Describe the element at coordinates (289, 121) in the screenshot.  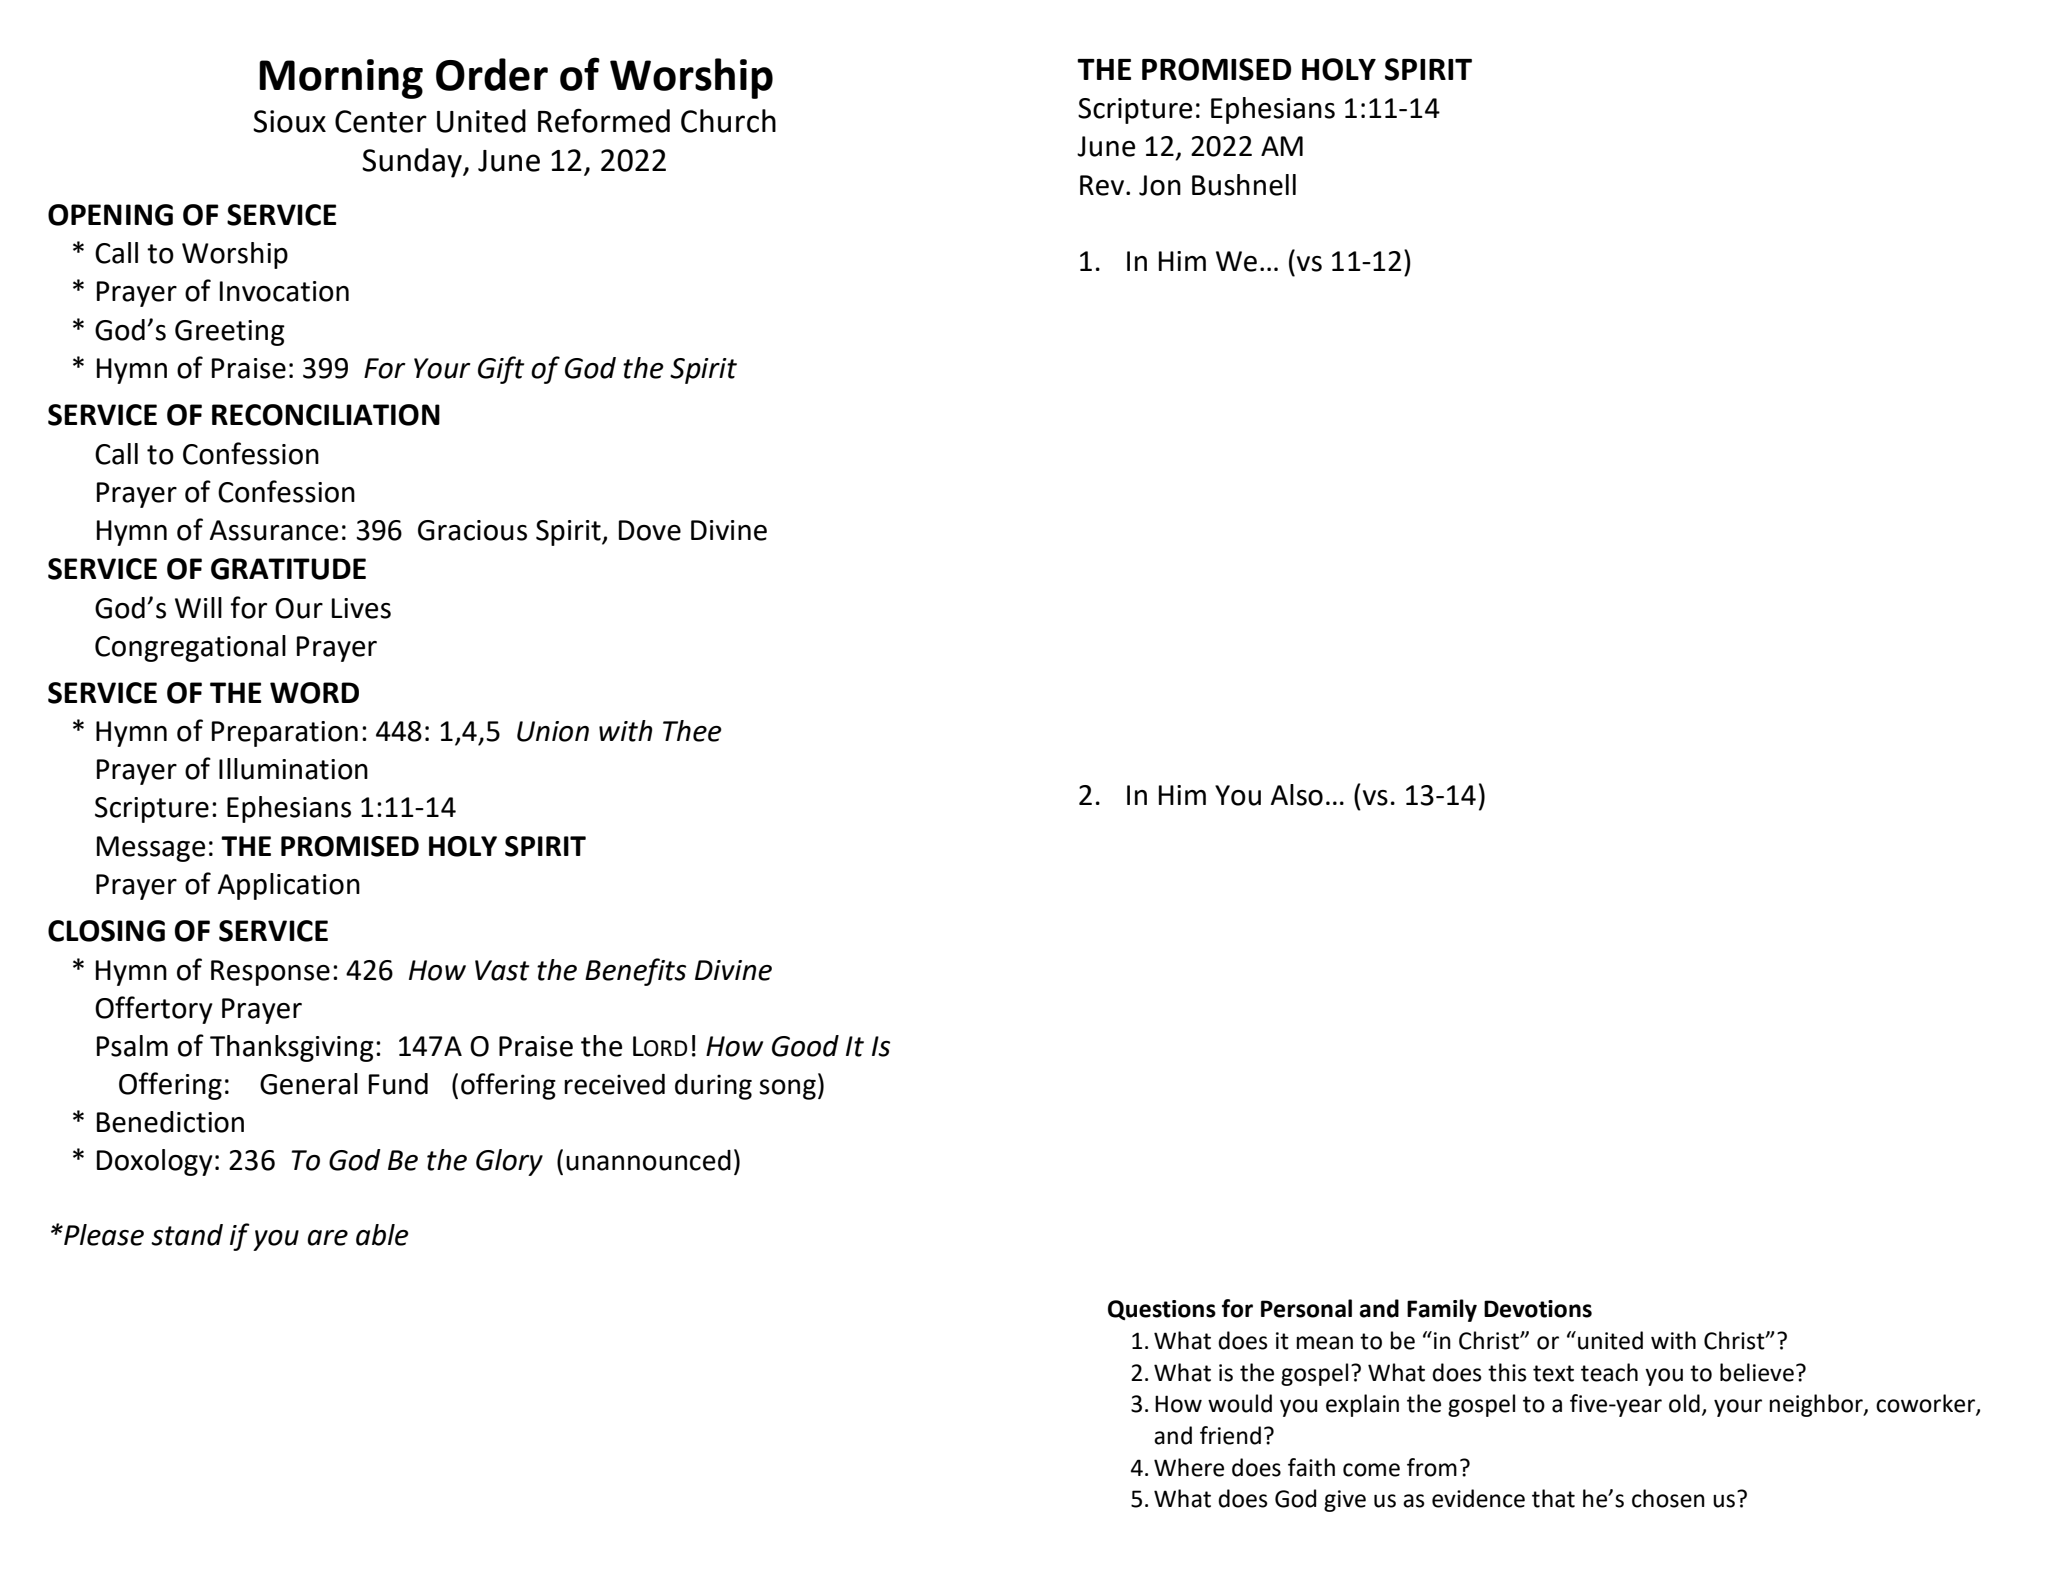
I see `Sioux` at that location.
